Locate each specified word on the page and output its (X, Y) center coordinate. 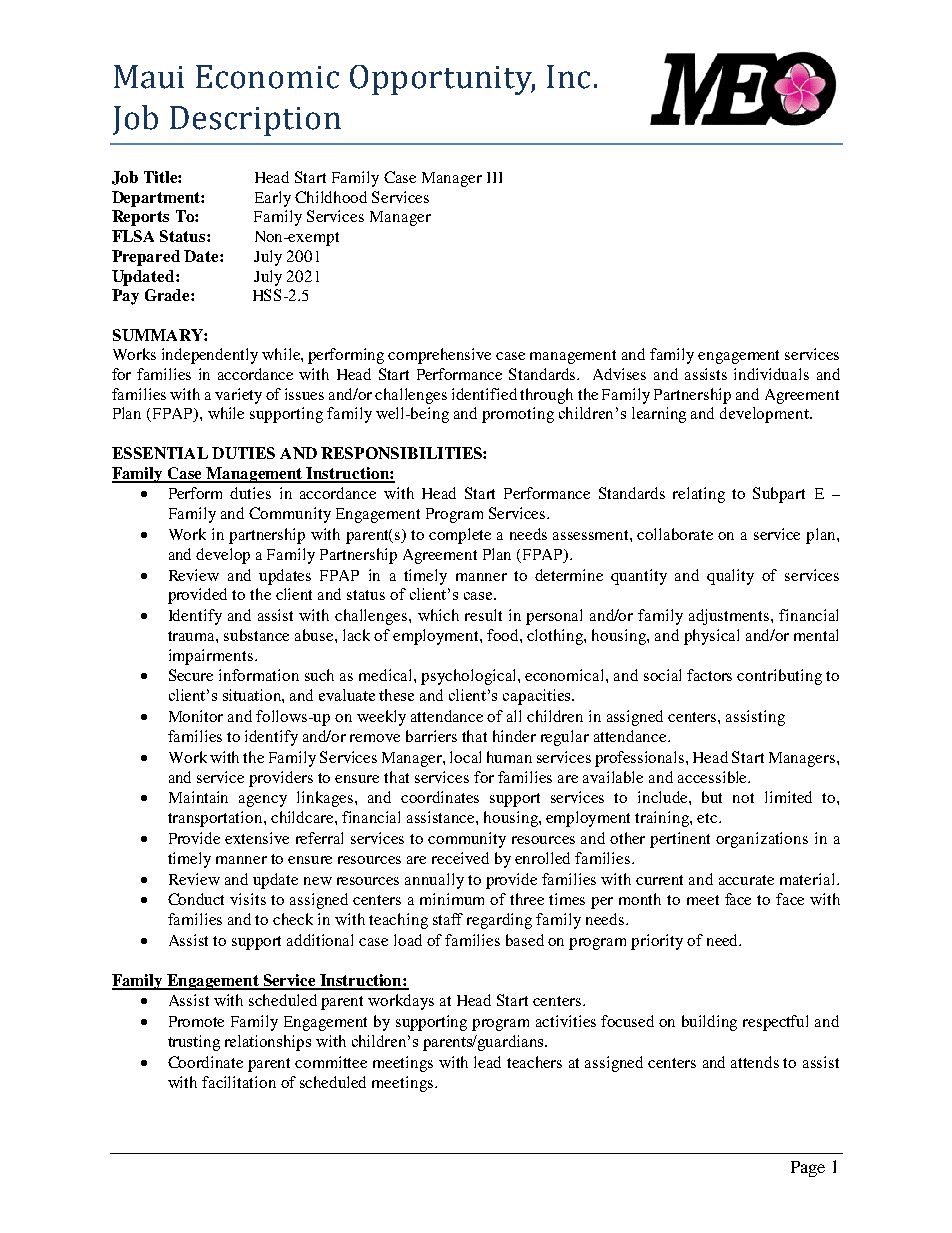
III (494, 177)
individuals (771, 374)
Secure (191, 675)
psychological (470, 677)
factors (709, 675)
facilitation (239, 1082)
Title (161, 177)
